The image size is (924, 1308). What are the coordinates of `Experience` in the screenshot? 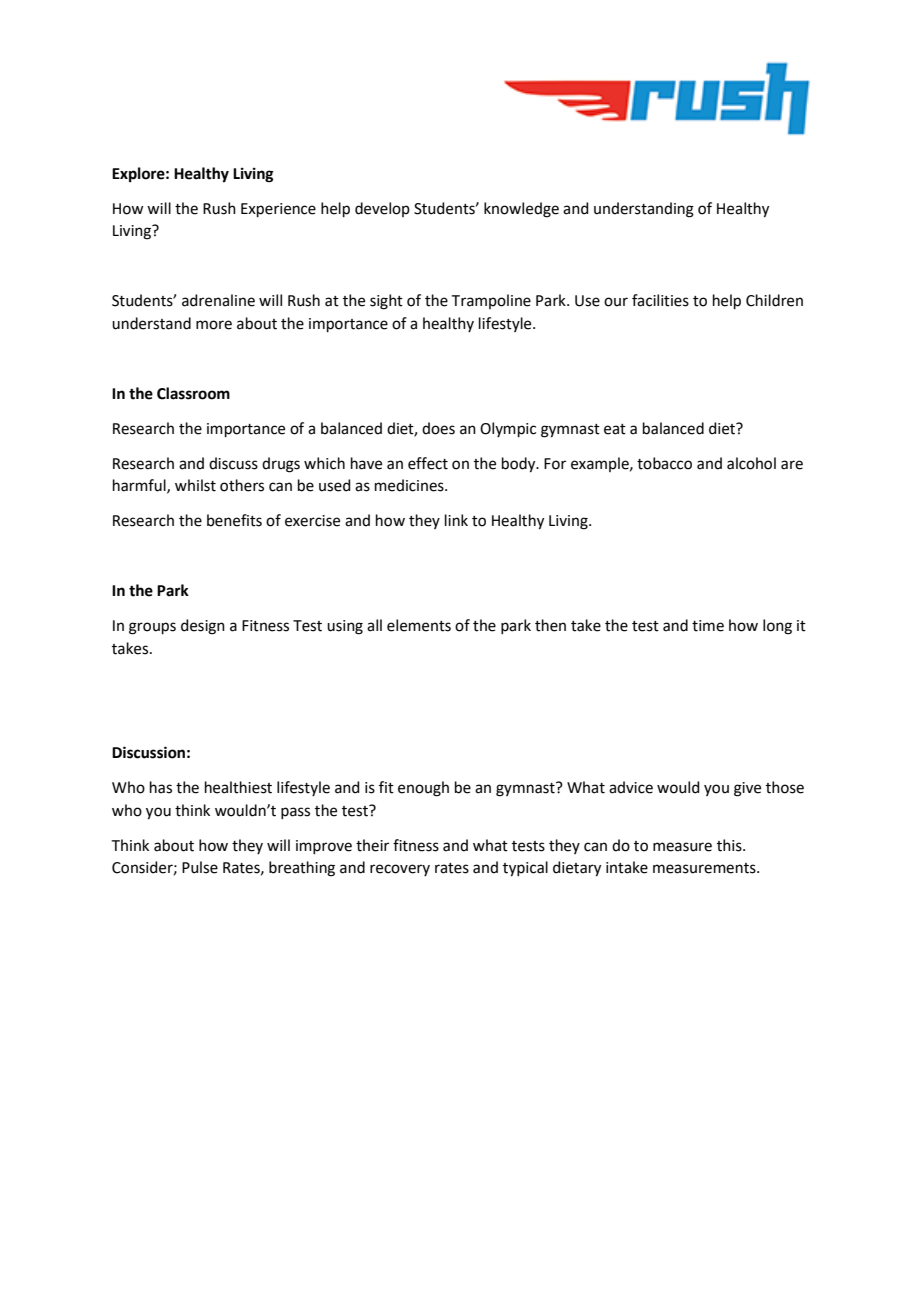 It's located at (278, 210).
